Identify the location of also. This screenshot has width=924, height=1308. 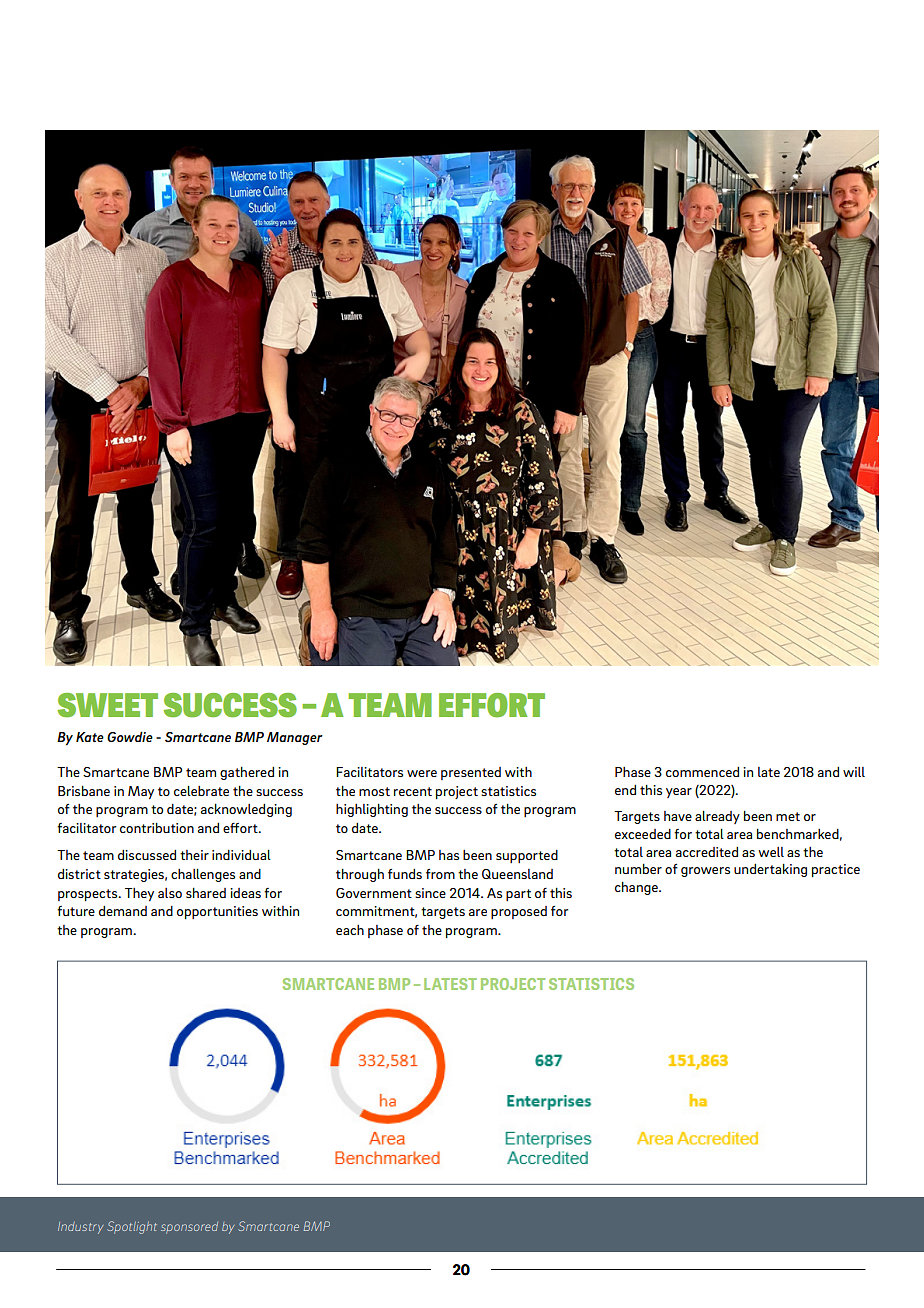
(170, 893).
